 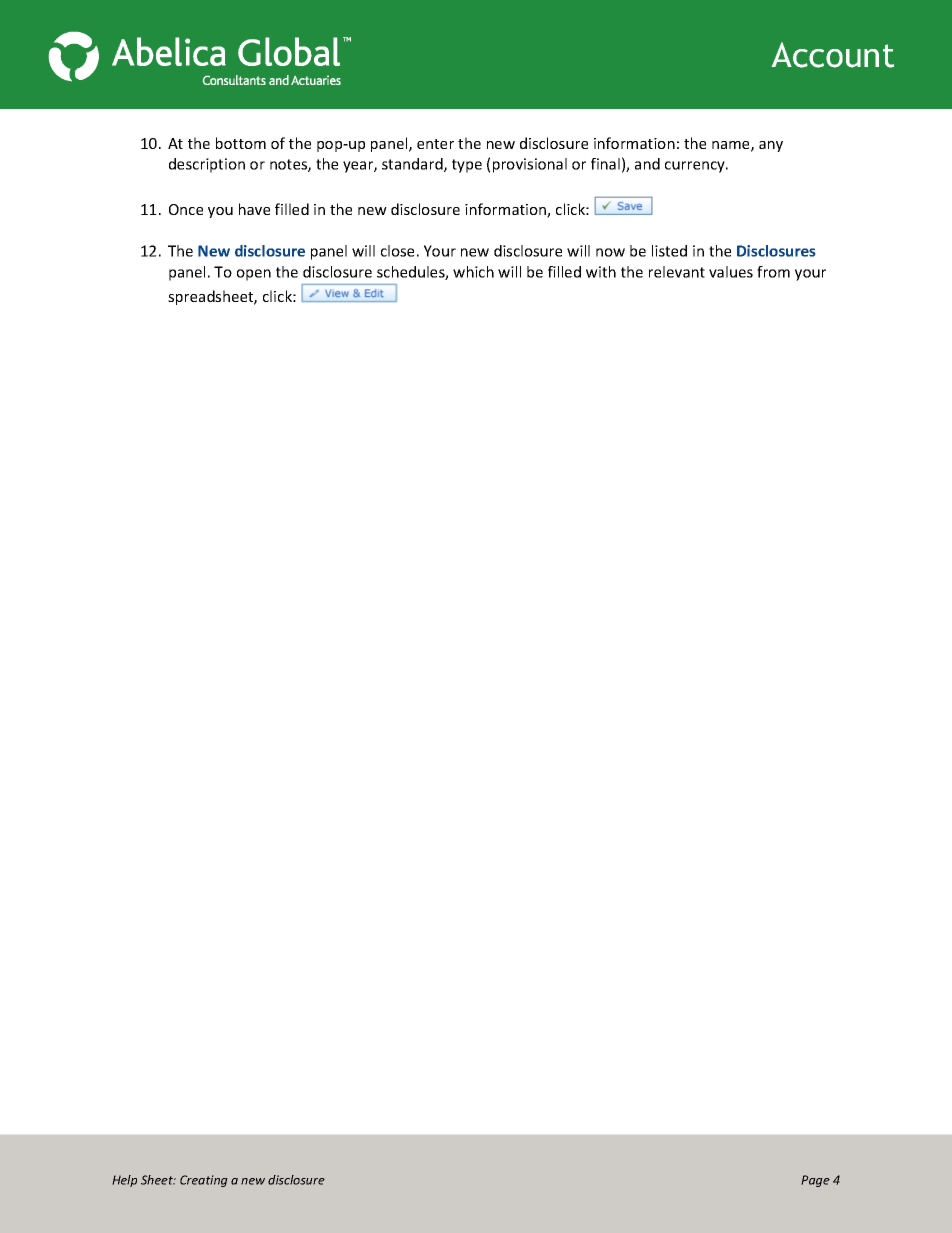 What do you see at coordinates (241, 143) in the image?
I see `bottom` at bounding box center [241, 143].
